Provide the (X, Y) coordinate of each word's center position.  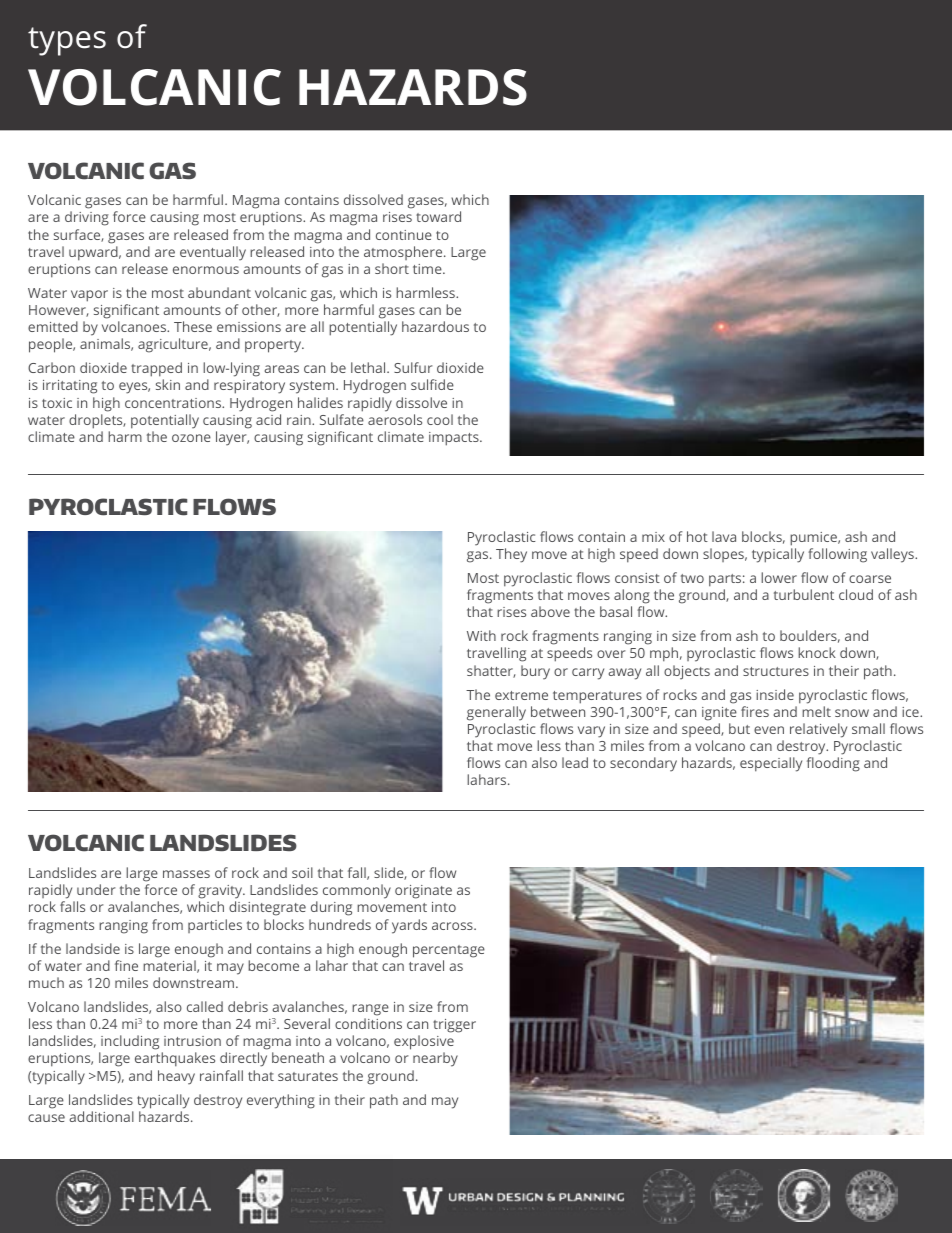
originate (423, 892)
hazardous (435, 326)
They (511, 555)
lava (724, 536)
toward (438, 216)
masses (186, 874)
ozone (191, 438)
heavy (176, 1077)
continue (404, 235)
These (193, 326)
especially (771, 764)
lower (779, 577)
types (67, 41)
